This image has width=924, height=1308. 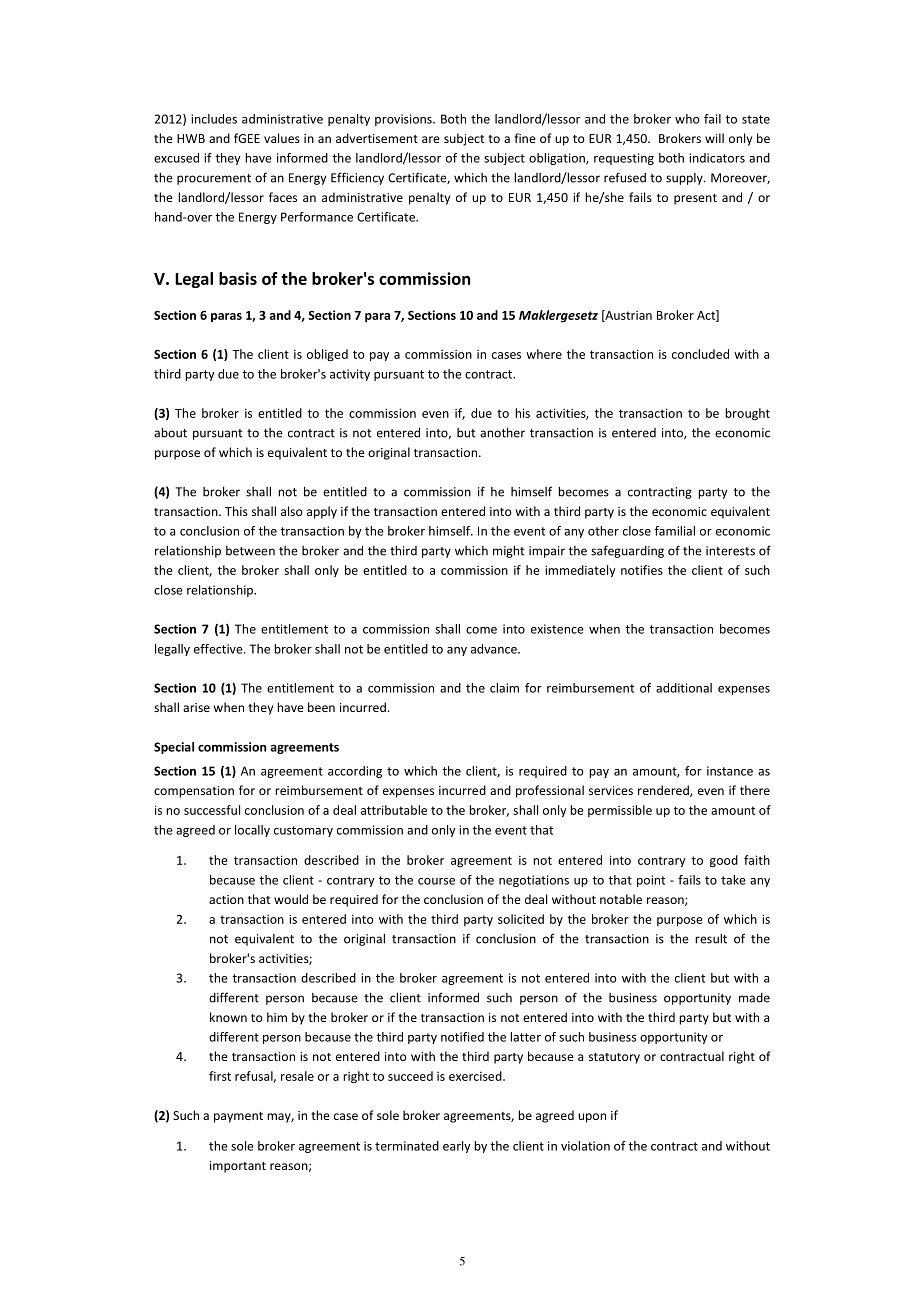 I want to click on effective, so click(x=219, y=649).
